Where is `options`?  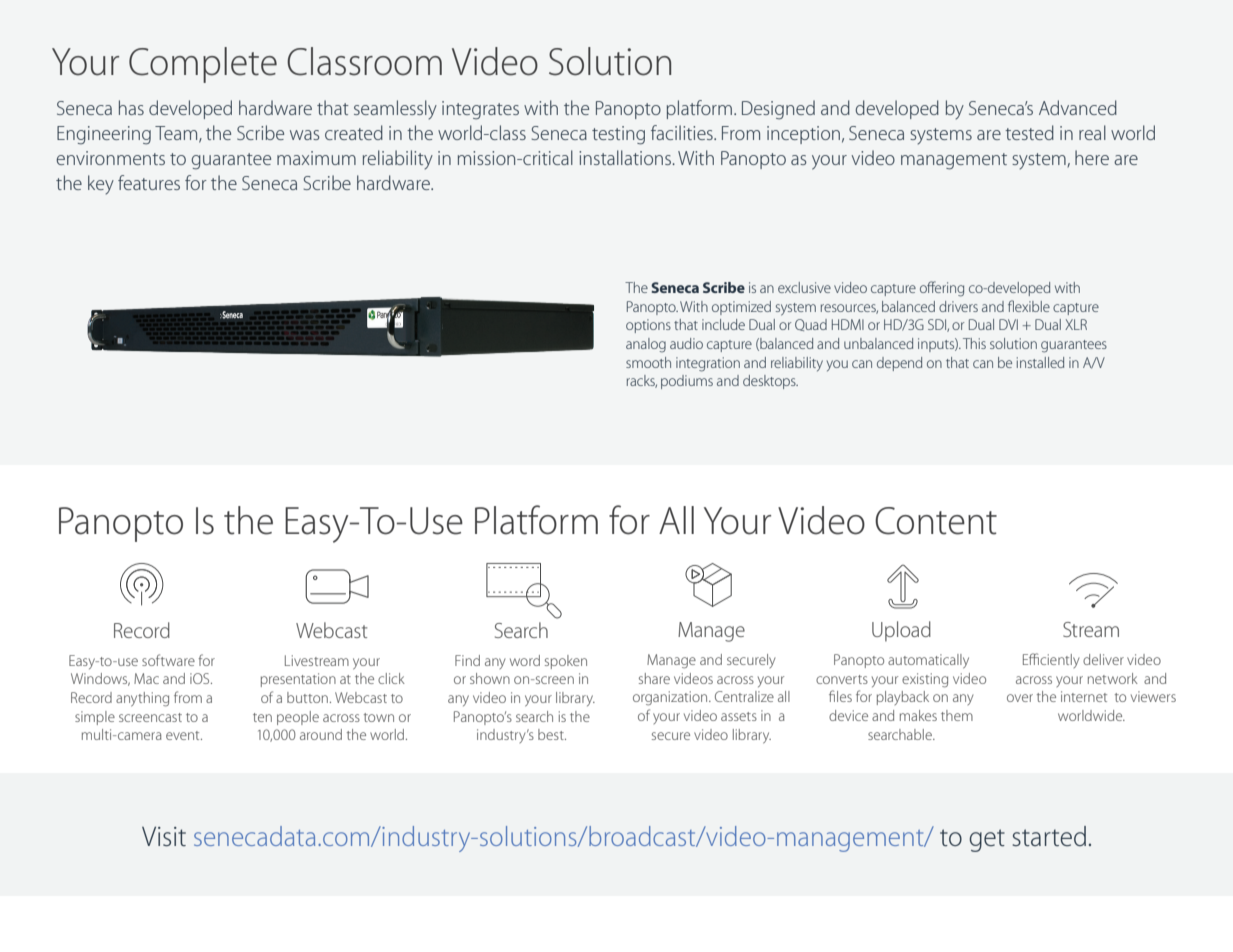 options is located at coordinates (648, 326).
